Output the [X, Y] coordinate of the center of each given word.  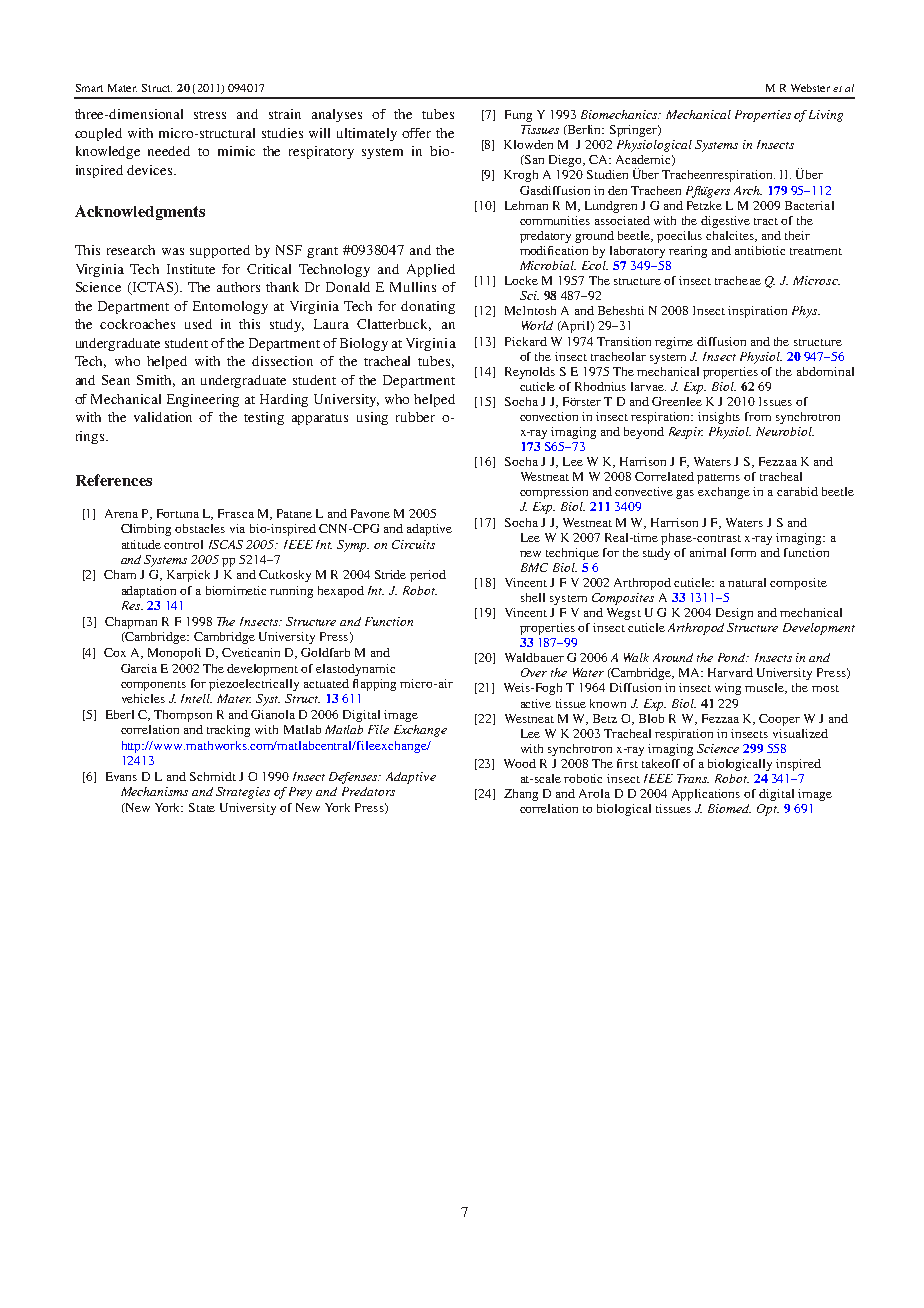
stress [210, 115]
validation [163, 417]
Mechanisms [154, 791]
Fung [518, 116]
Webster [810, 88]
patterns [718, 479]
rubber [415, 417]
